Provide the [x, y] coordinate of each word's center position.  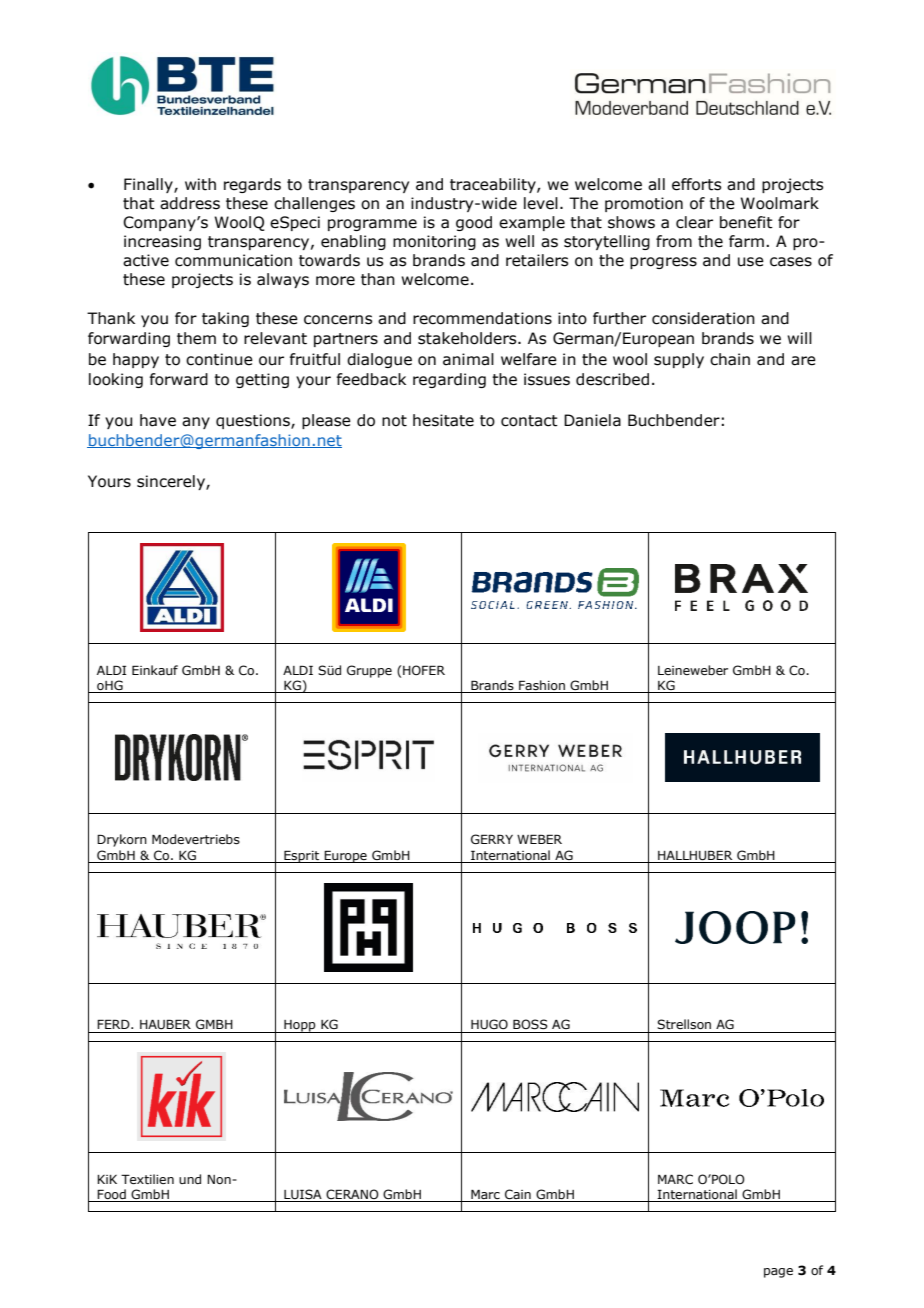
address [190, 203]
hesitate [443, 420]
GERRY [492, 839]
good [474, 223]
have [158, 420]
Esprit [302, 856]
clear [694, 222]
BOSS [530, 1024]
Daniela [592, 420]
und [190, 1179]
